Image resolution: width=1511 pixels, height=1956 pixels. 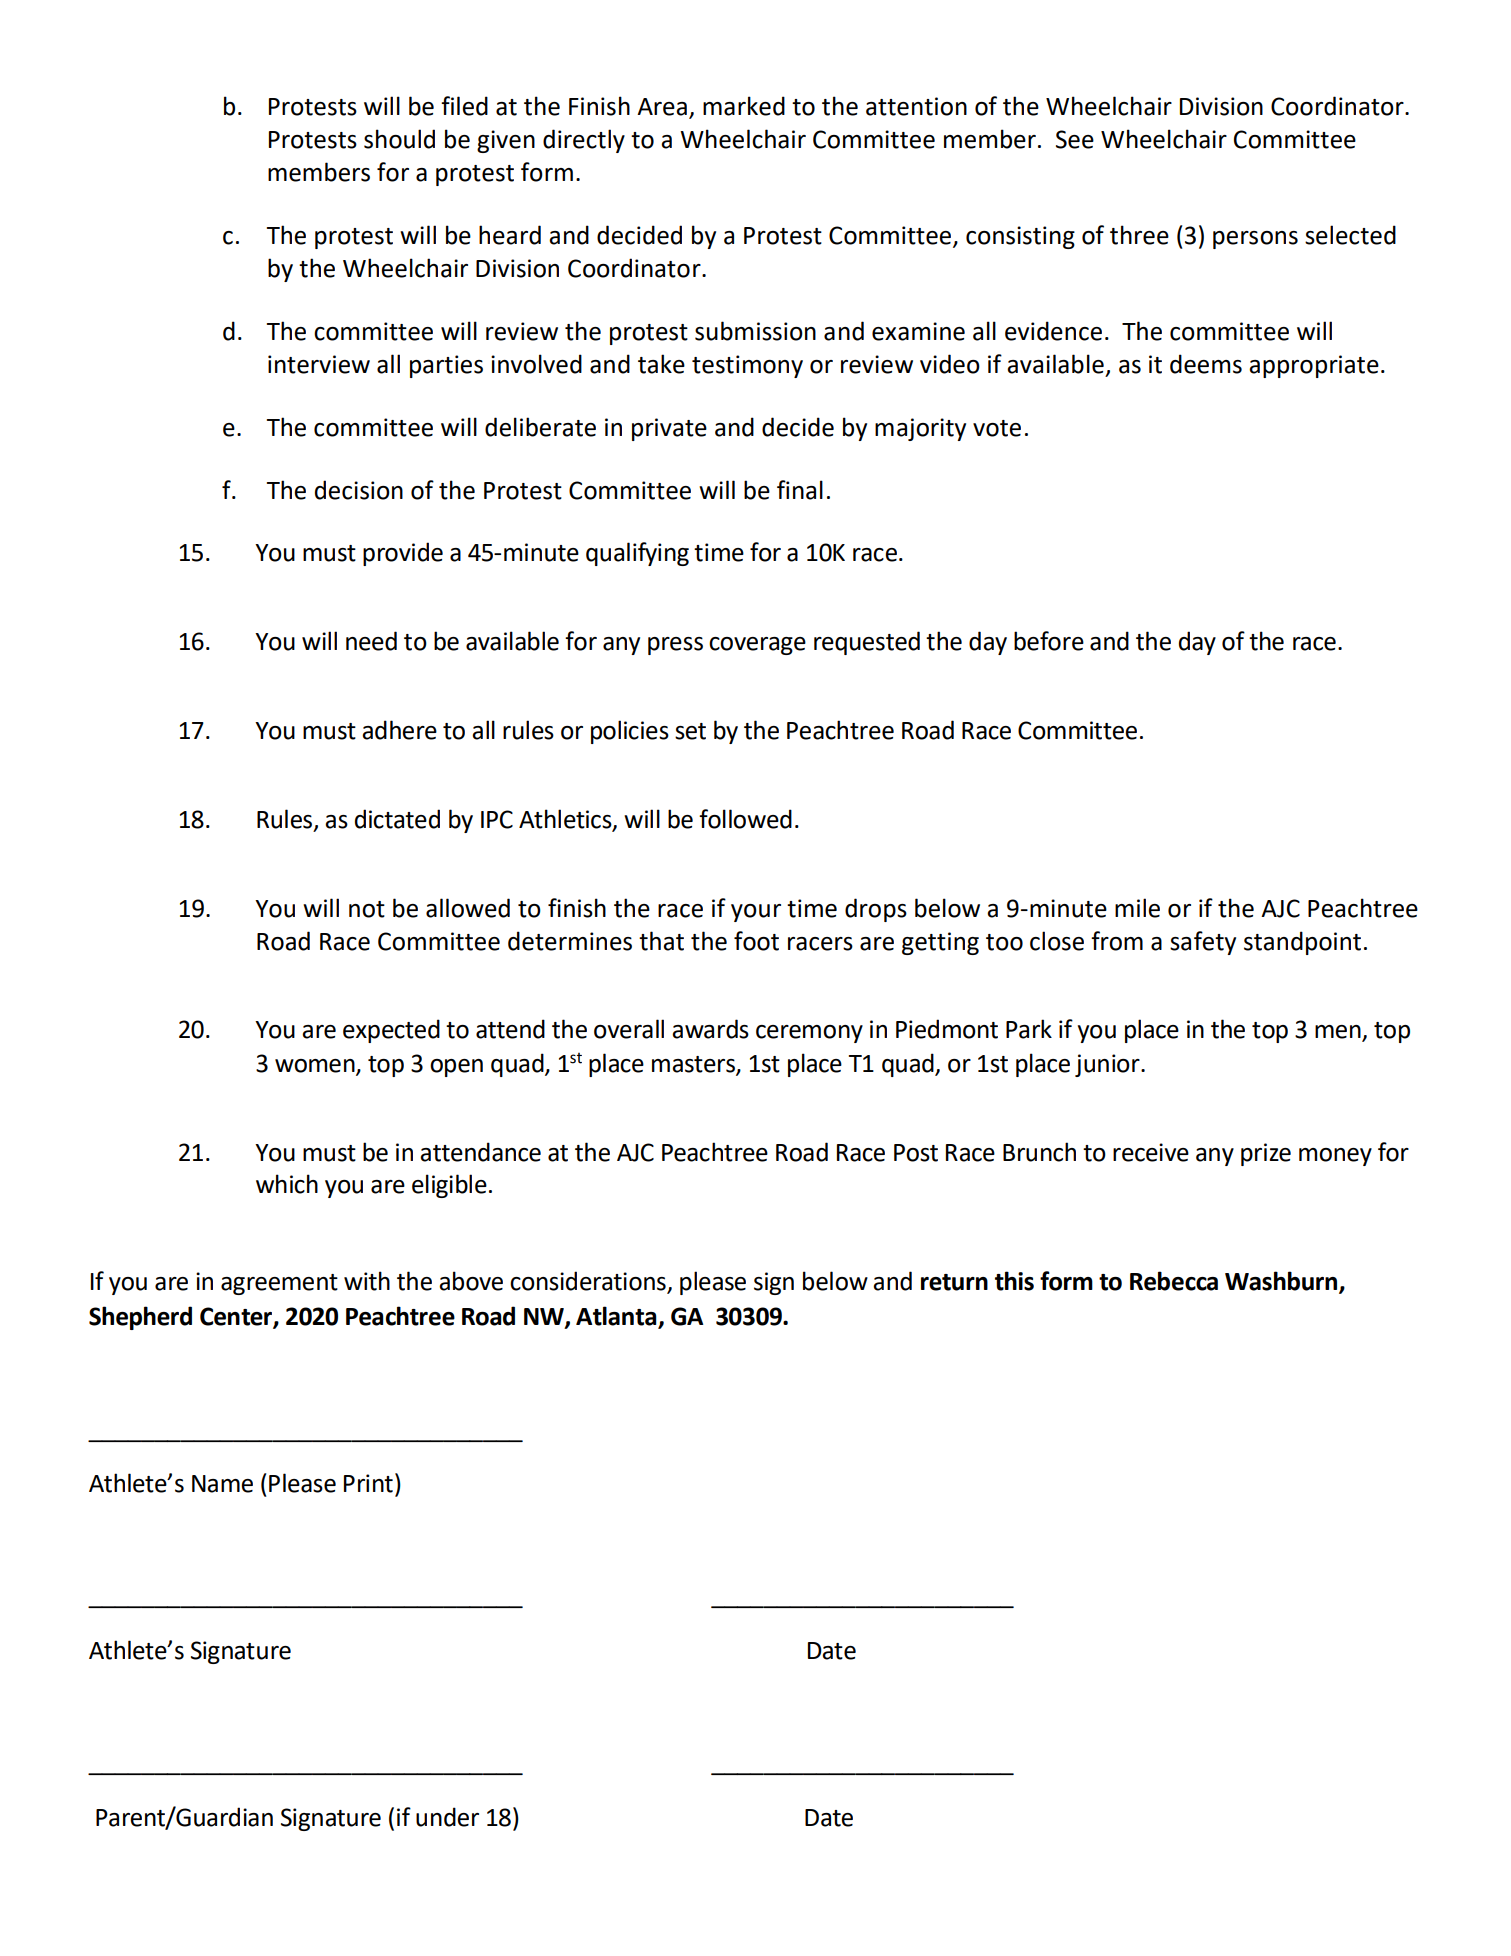 What do you see at coordinates (1206, 364) in the page?
I see `deems` at bounding box center [1206, 364].
